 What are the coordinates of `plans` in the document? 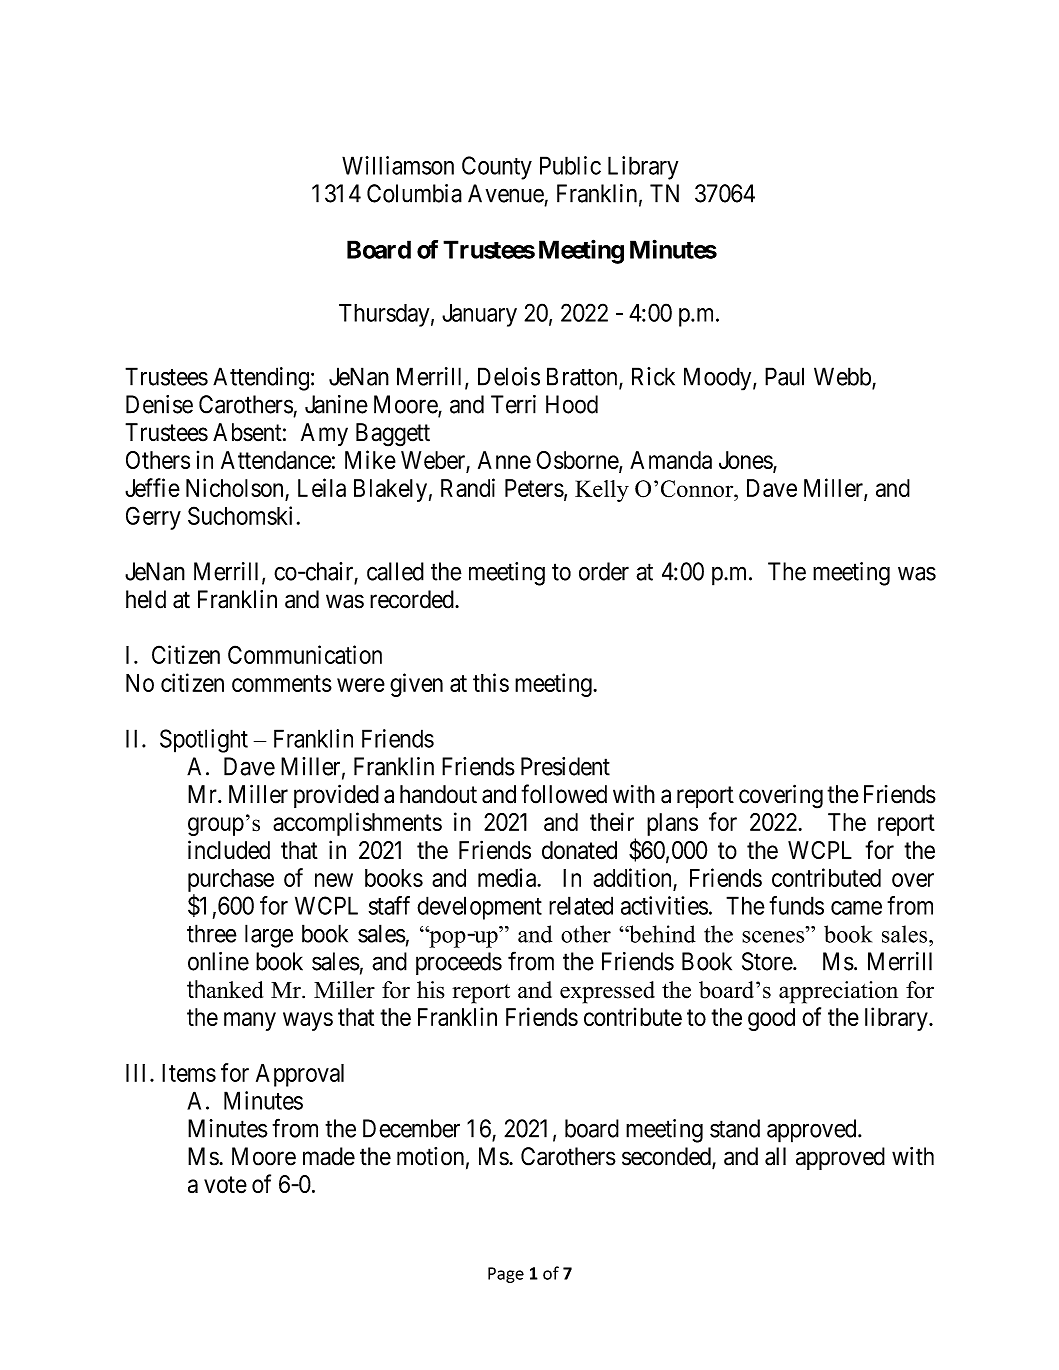 It's located at (672, 824).
